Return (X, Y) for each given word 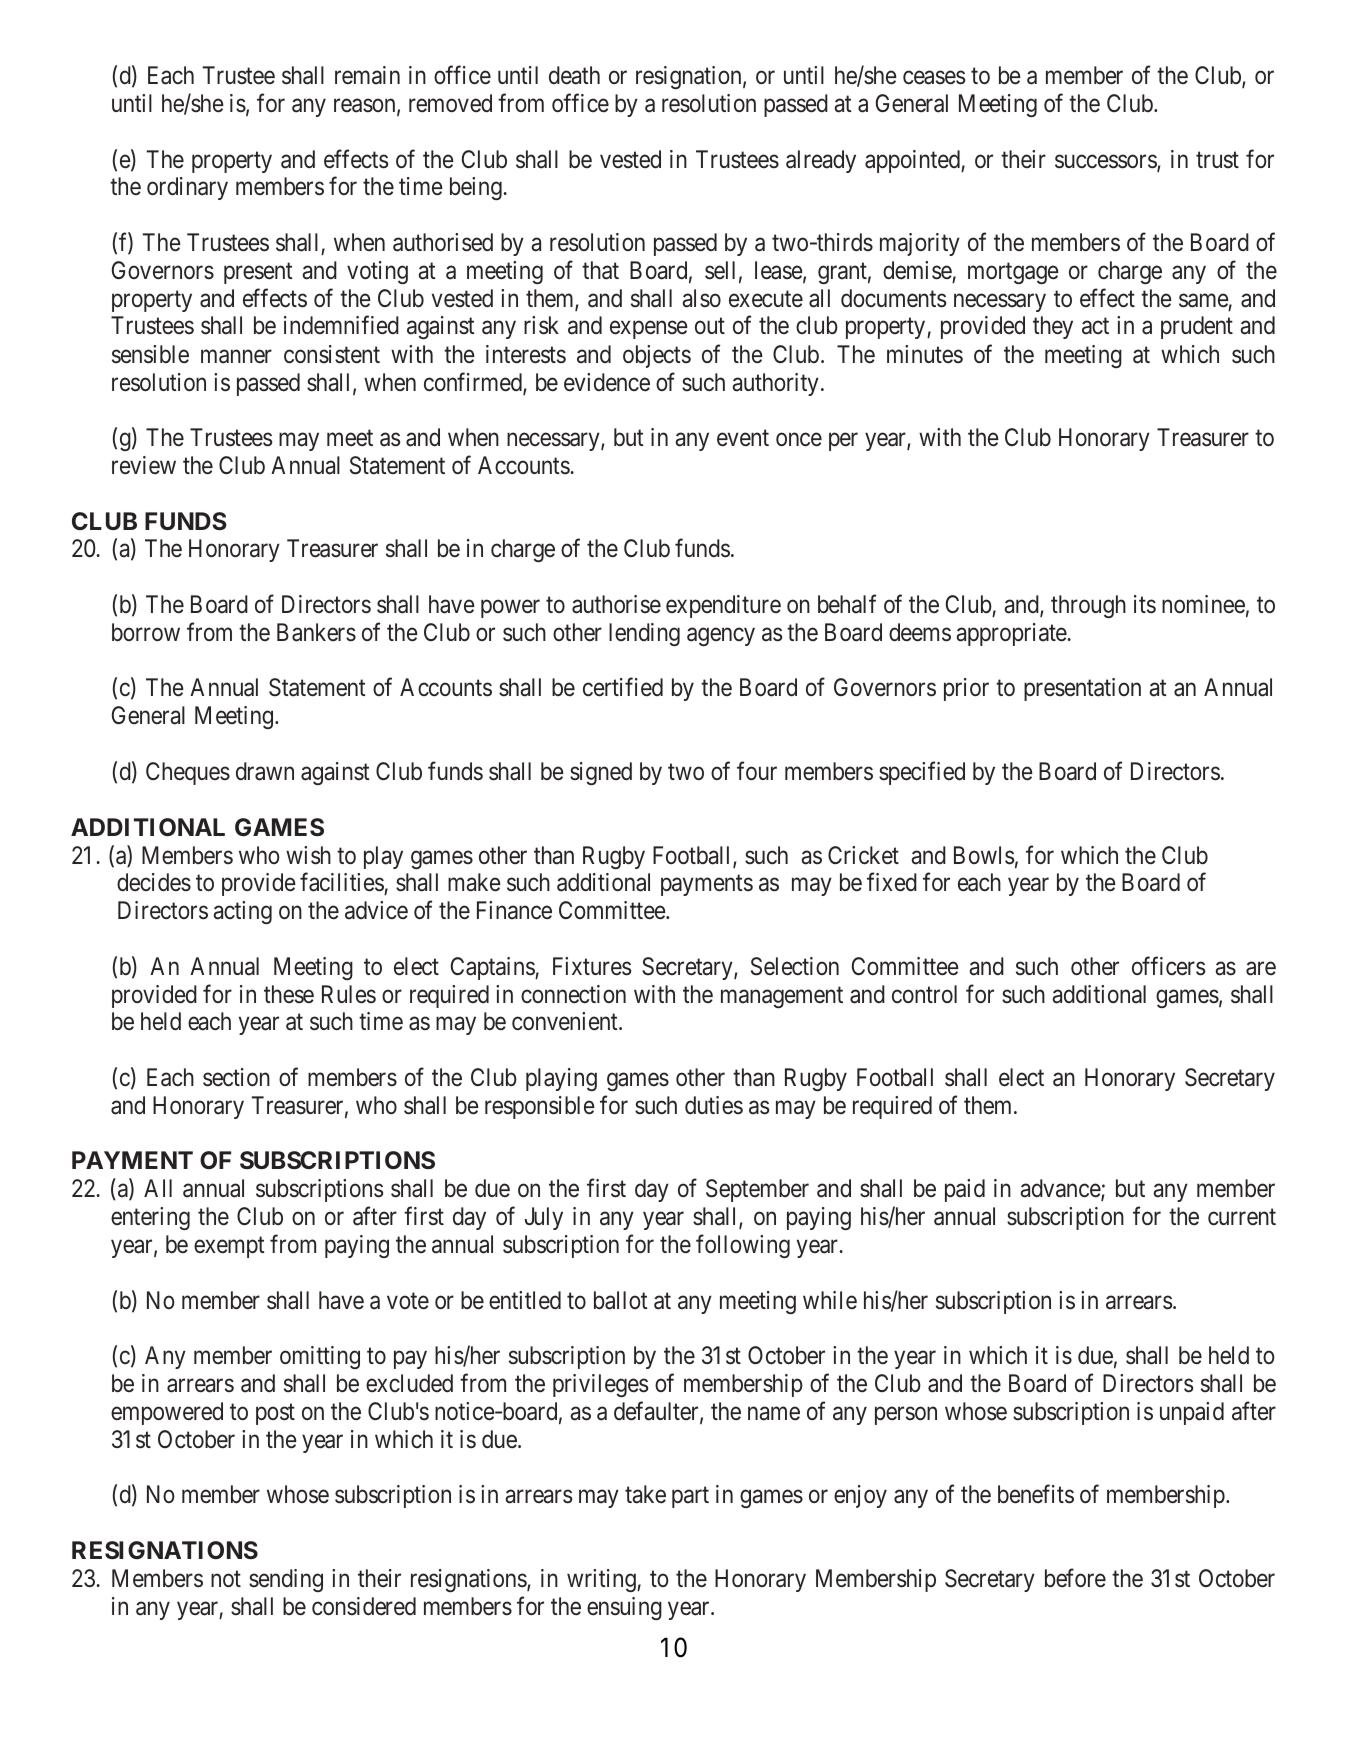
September (757, 1190)
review (144, 465)
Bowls (984, 855)
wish (308, 855)
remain (367, 75)
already (821, 161)
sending (286, 1580)
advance (1061, 1190)
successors (1106, 163)
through (1088, 606)
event (743, 438)
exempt (229, 1247)
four (757, 771)
